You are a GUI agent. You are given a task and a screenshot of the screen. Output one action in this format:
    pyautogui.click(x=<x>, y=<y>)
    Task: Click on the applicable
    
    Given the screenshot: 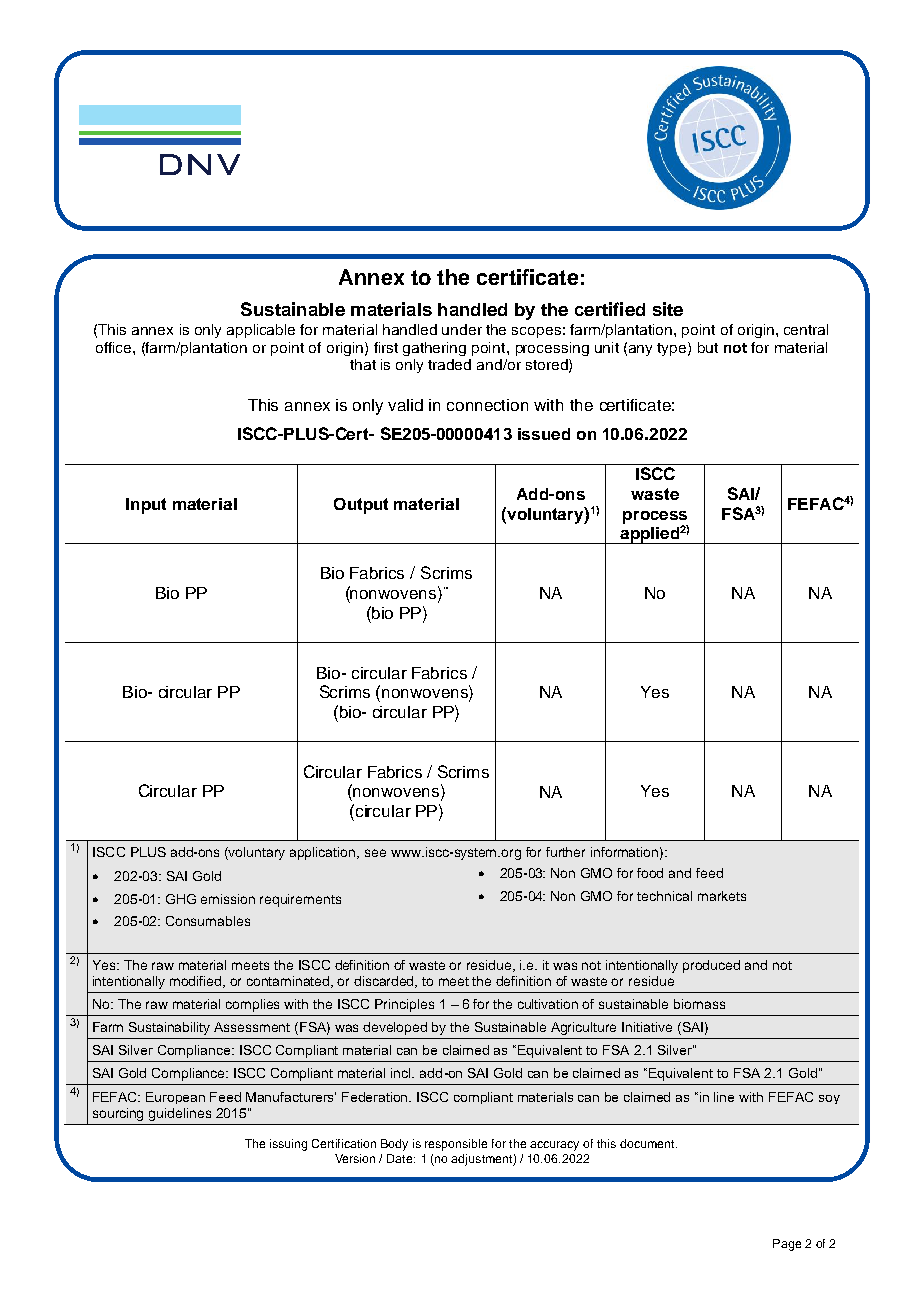 What is the action you would take?
    pyautogui.click(x=261, y=331)
